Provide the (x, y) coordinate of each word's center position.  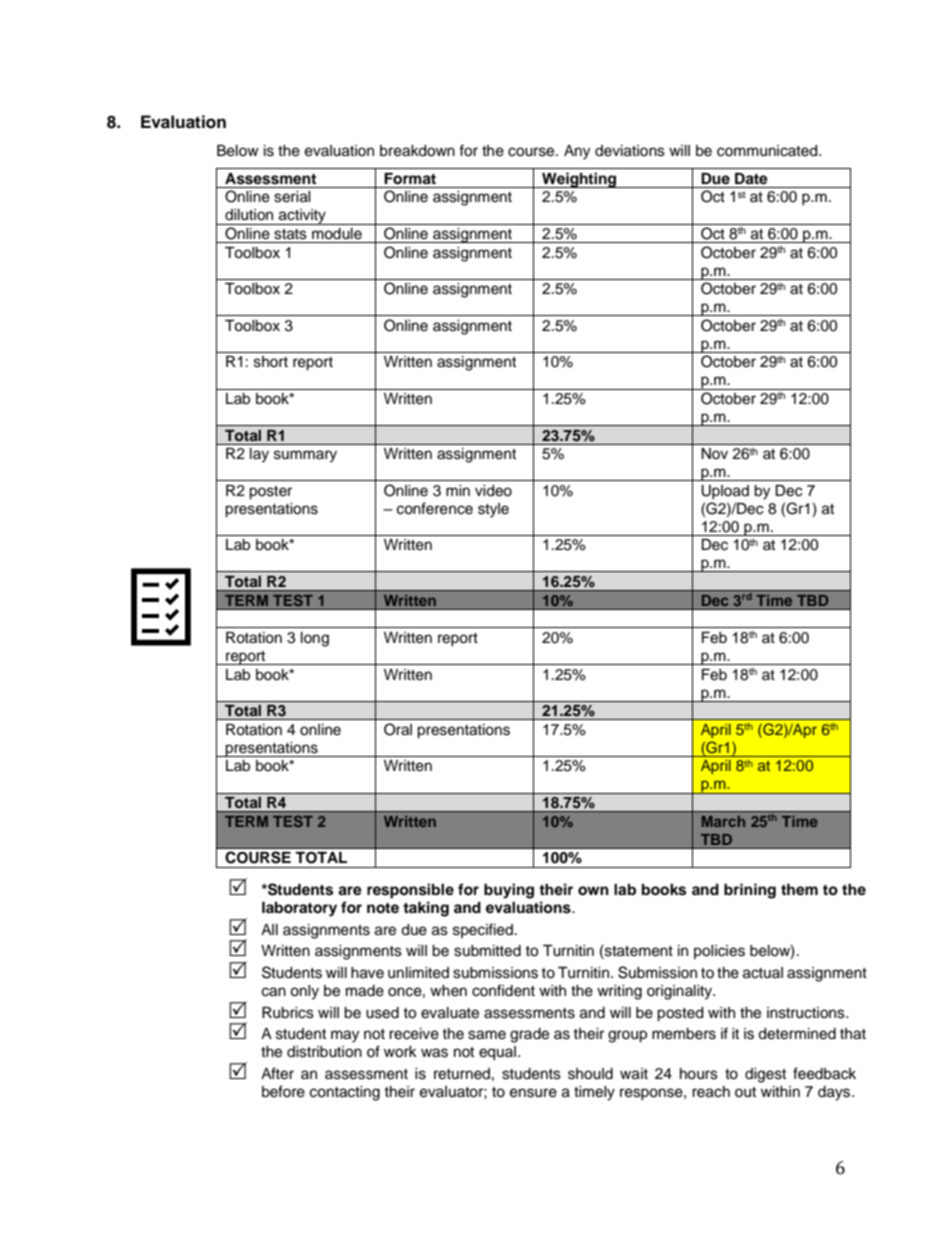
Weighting (579, 180)
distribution (324, 1052)
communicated (768, 151)
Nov (714, 453)
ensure (533, 1093)
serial (292, 197)
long (315, 639)
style (493, 510)
